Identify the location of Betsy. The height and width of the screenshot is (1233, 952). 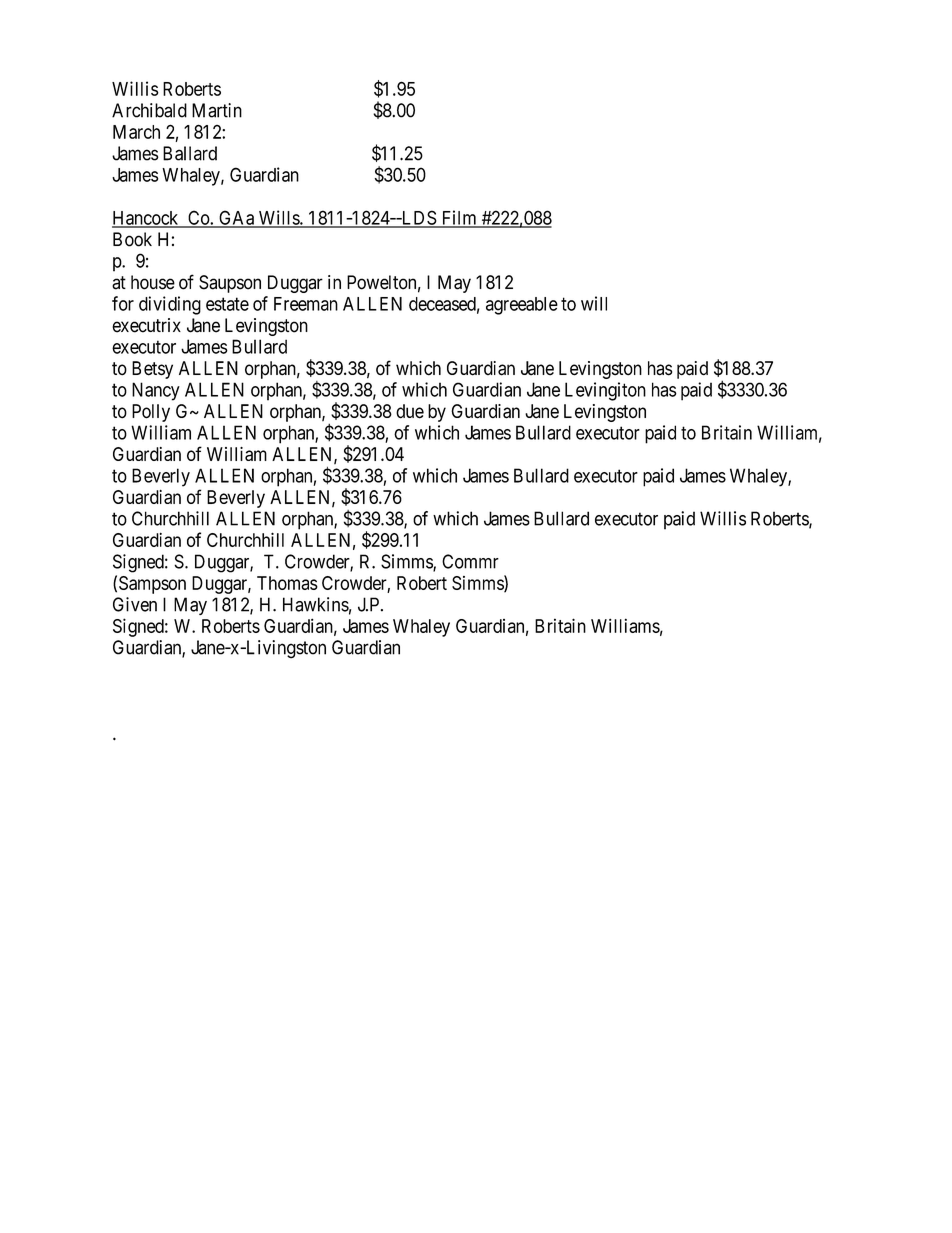
(152, 370).
